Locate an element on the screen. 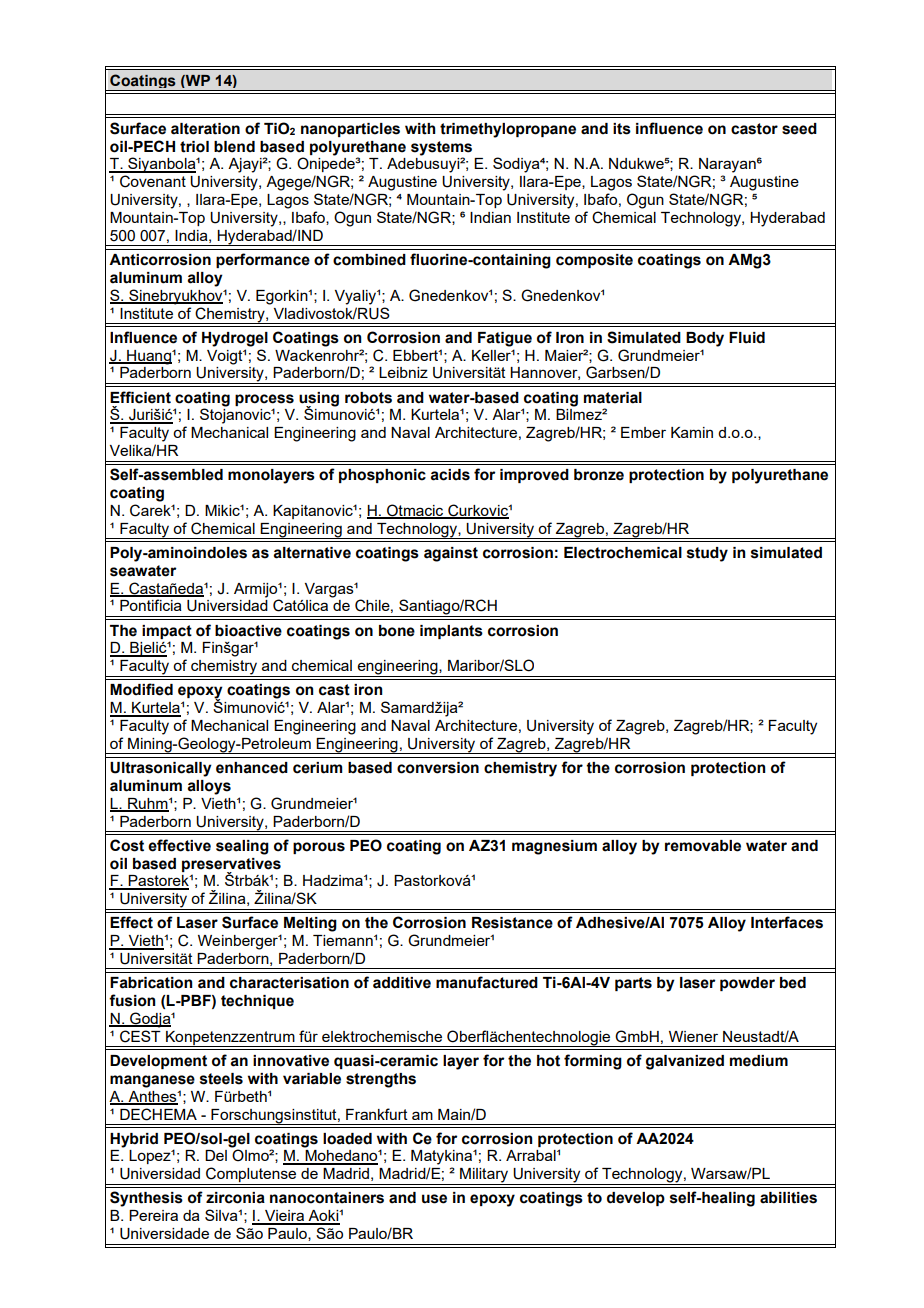  zirconia is located at coordinates (235, 1198).
